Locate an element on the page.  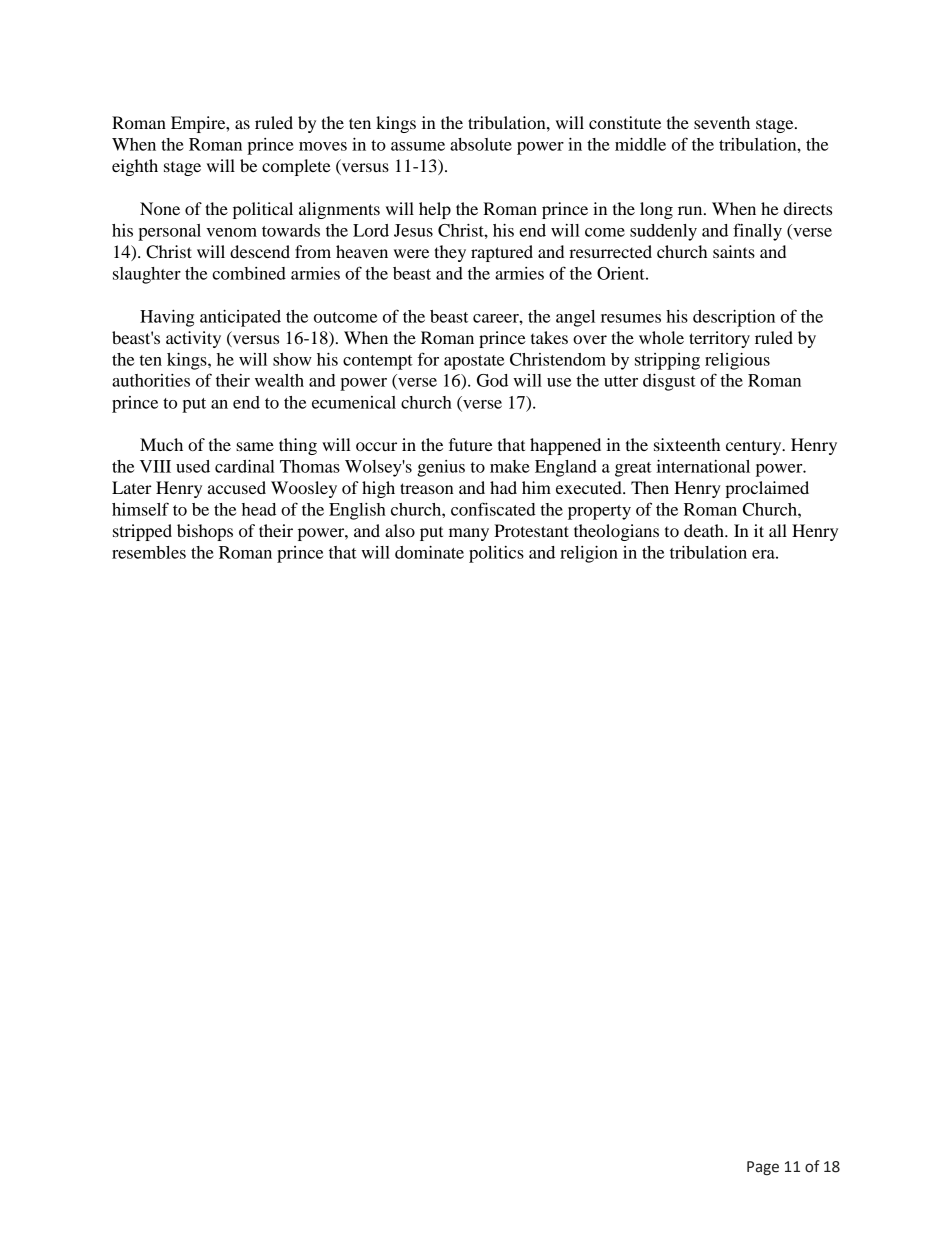
religion is located at coordinates (589, 554).
